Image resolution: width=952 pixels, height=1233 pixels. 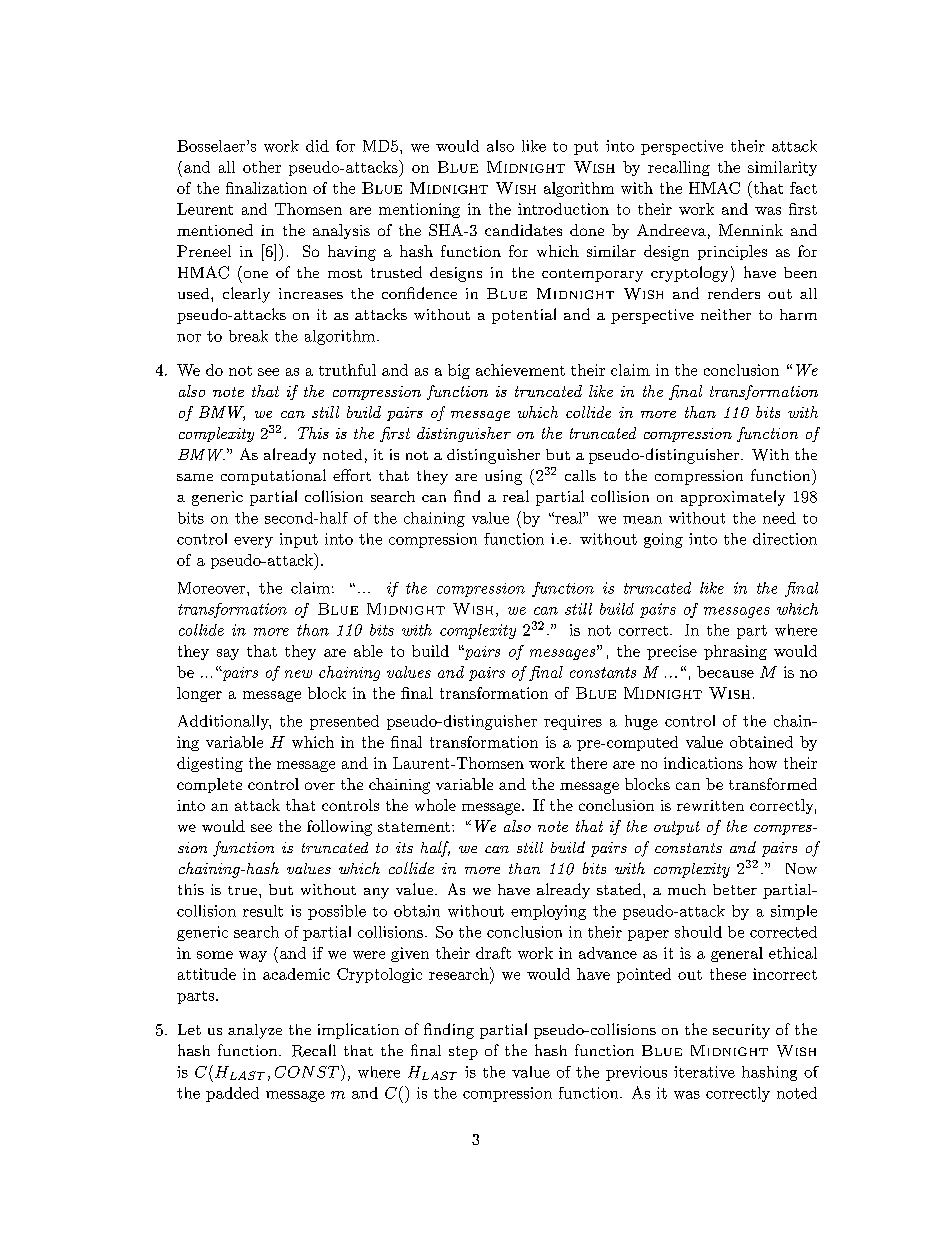 What do you see at coordinates (262, 167) in the screenshot?
I see `other` at bounding box center [262, 167].
